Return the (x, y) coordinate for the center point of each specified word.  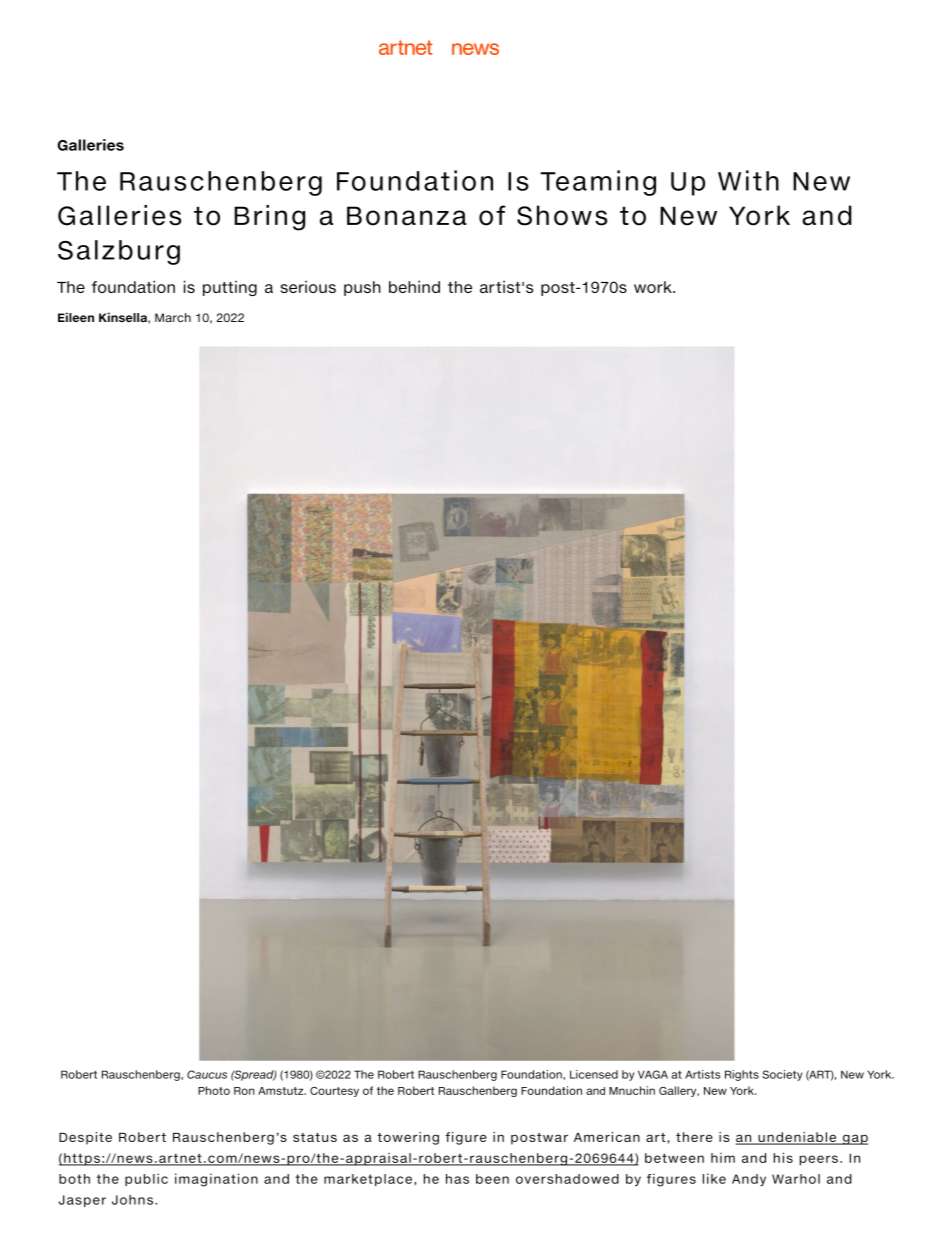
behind (414, 286)
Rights (742, 1075)
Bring (269, 218)
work (654, 287)
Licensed (594, 1074)
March (173, 317)
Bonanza (407, 216)
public (146, 1179)
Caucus (207, 1074)
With (748, 180)
